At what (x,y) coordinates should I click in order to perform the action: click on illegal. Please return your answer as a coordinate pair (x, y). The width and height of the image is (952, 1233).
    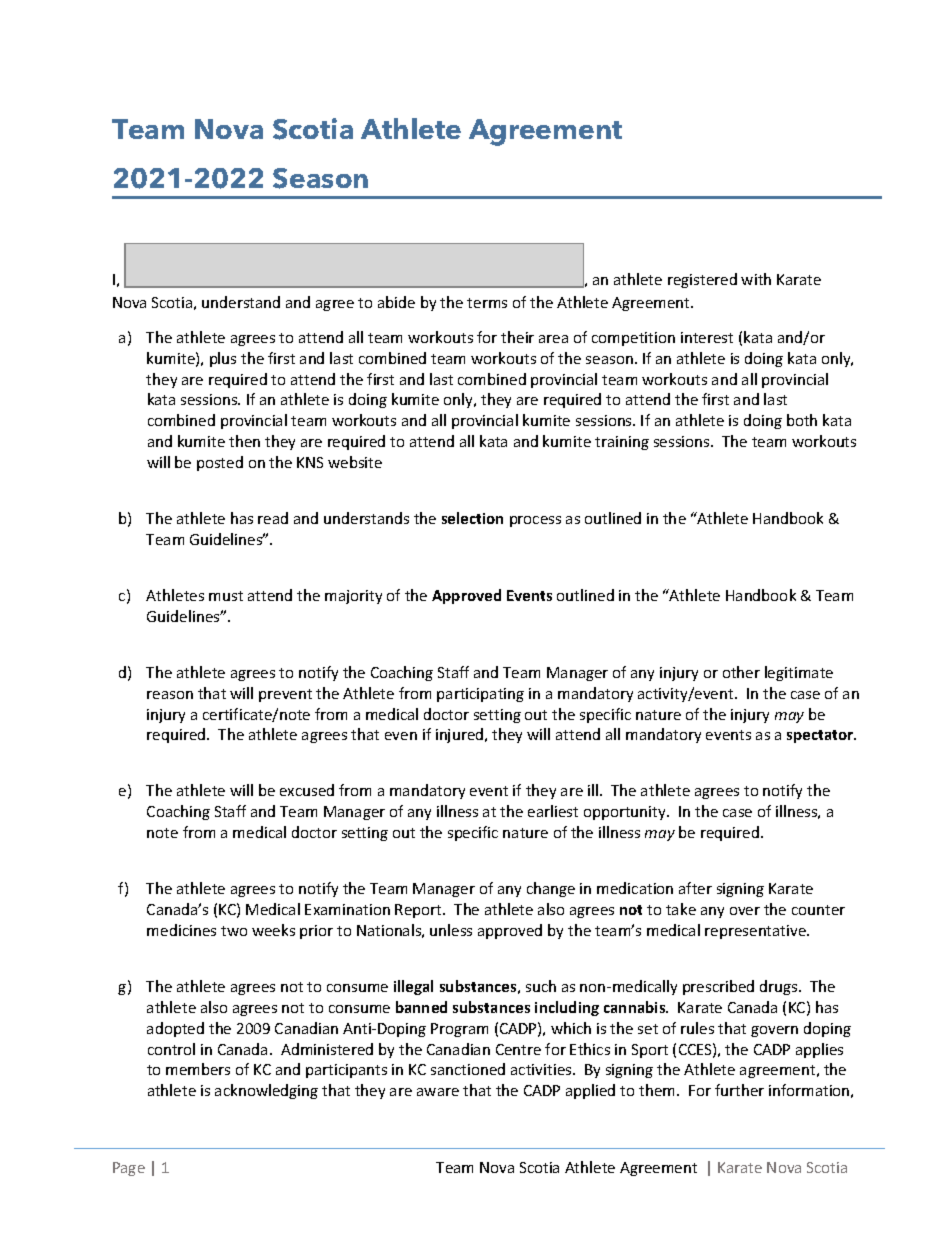
    Looking at the image, I should click on (413, 987).
